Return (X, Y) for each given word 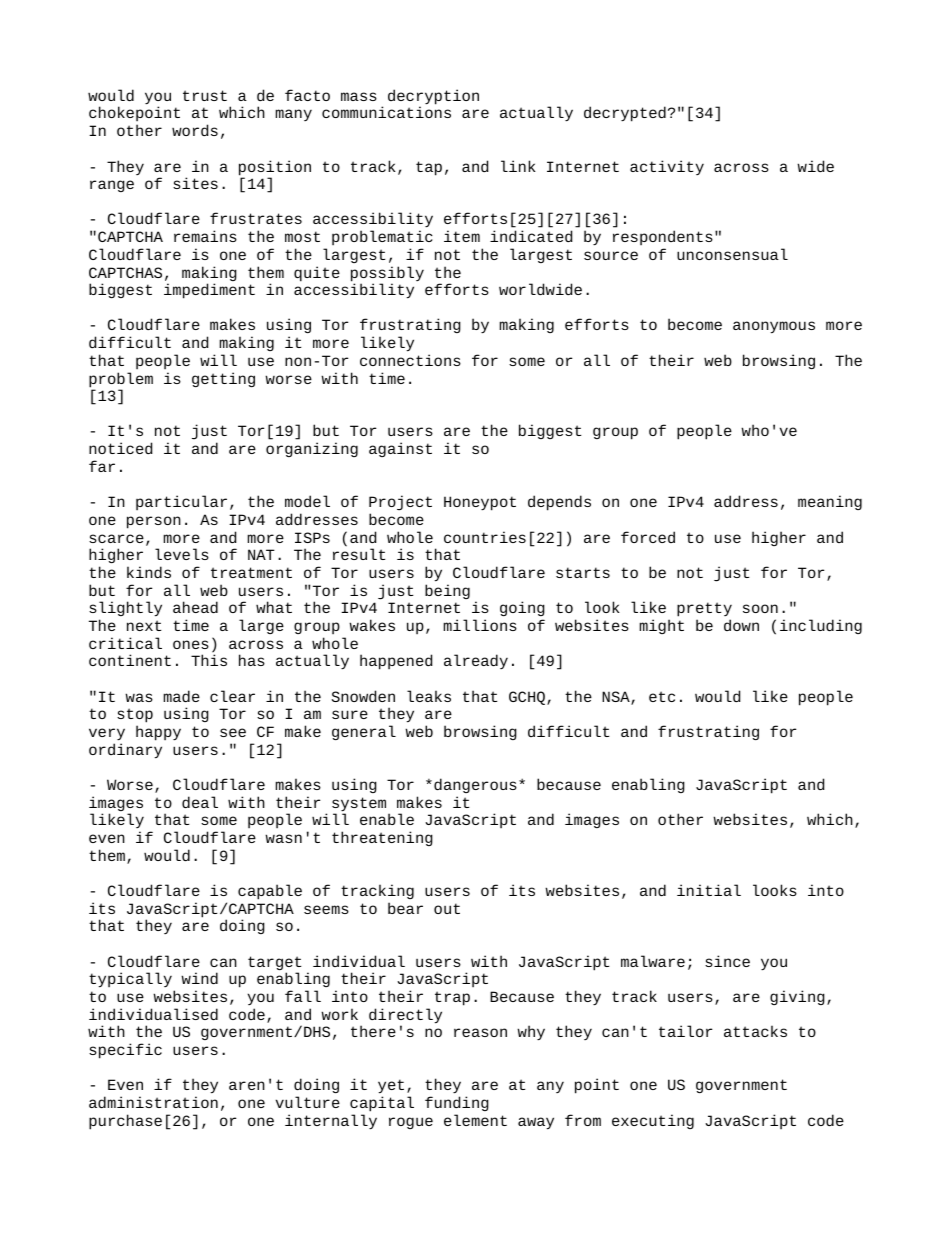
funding (457, 1103)
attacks (755, 1031)
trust (205, 95)
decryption (433, 98)
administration (153, 1102)
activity (667, 167)
